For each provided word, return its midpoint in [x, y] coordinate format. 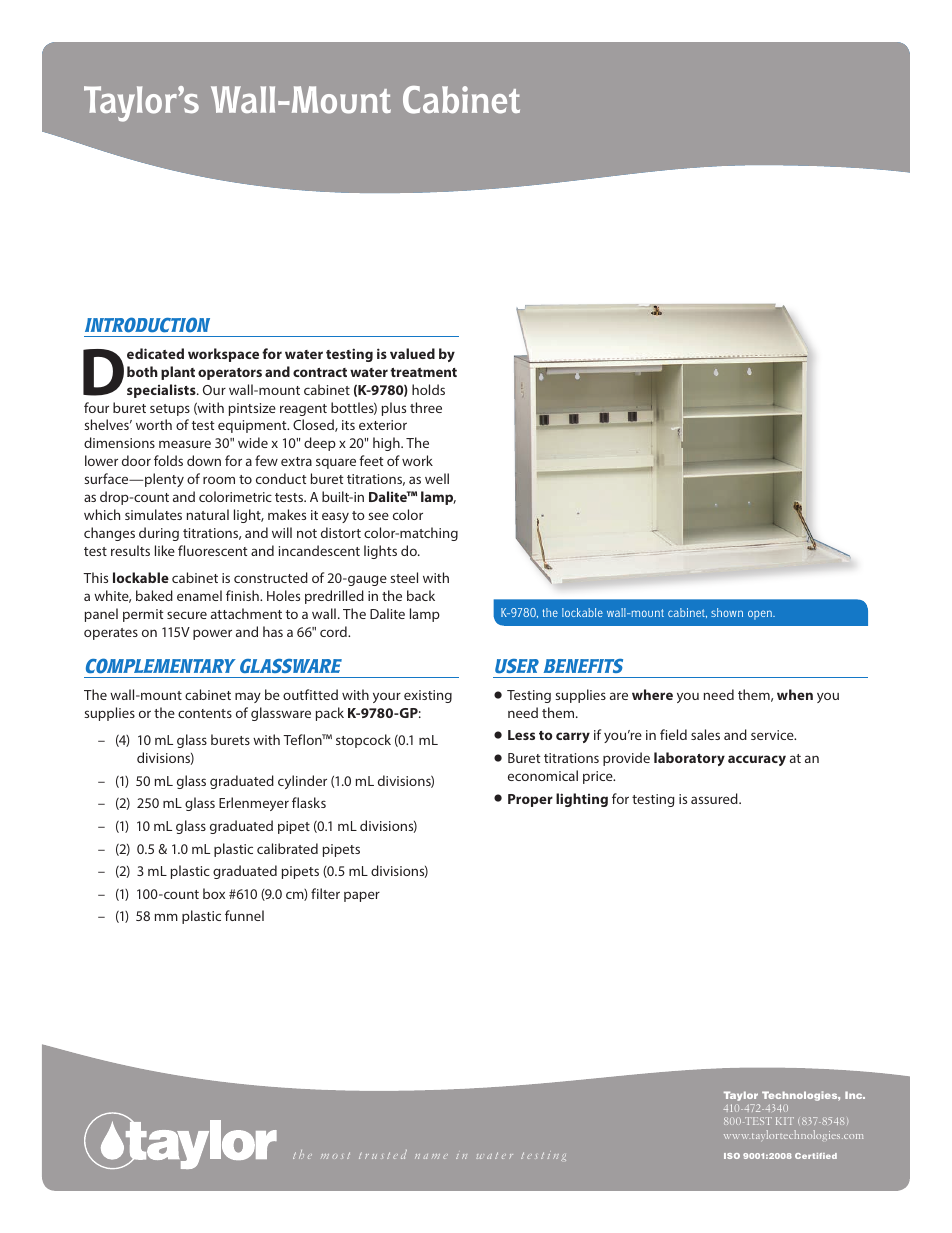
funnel [244, 915]
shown [727, 612]
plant [178, 373]
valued [412, 353]
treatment [423, 372]
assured [715, 798]
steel [404, 577]
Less [521, 735]
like [165, 550]
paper [362, 896]
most [335, 1155]
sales [705, 734]
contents [205, 713]
